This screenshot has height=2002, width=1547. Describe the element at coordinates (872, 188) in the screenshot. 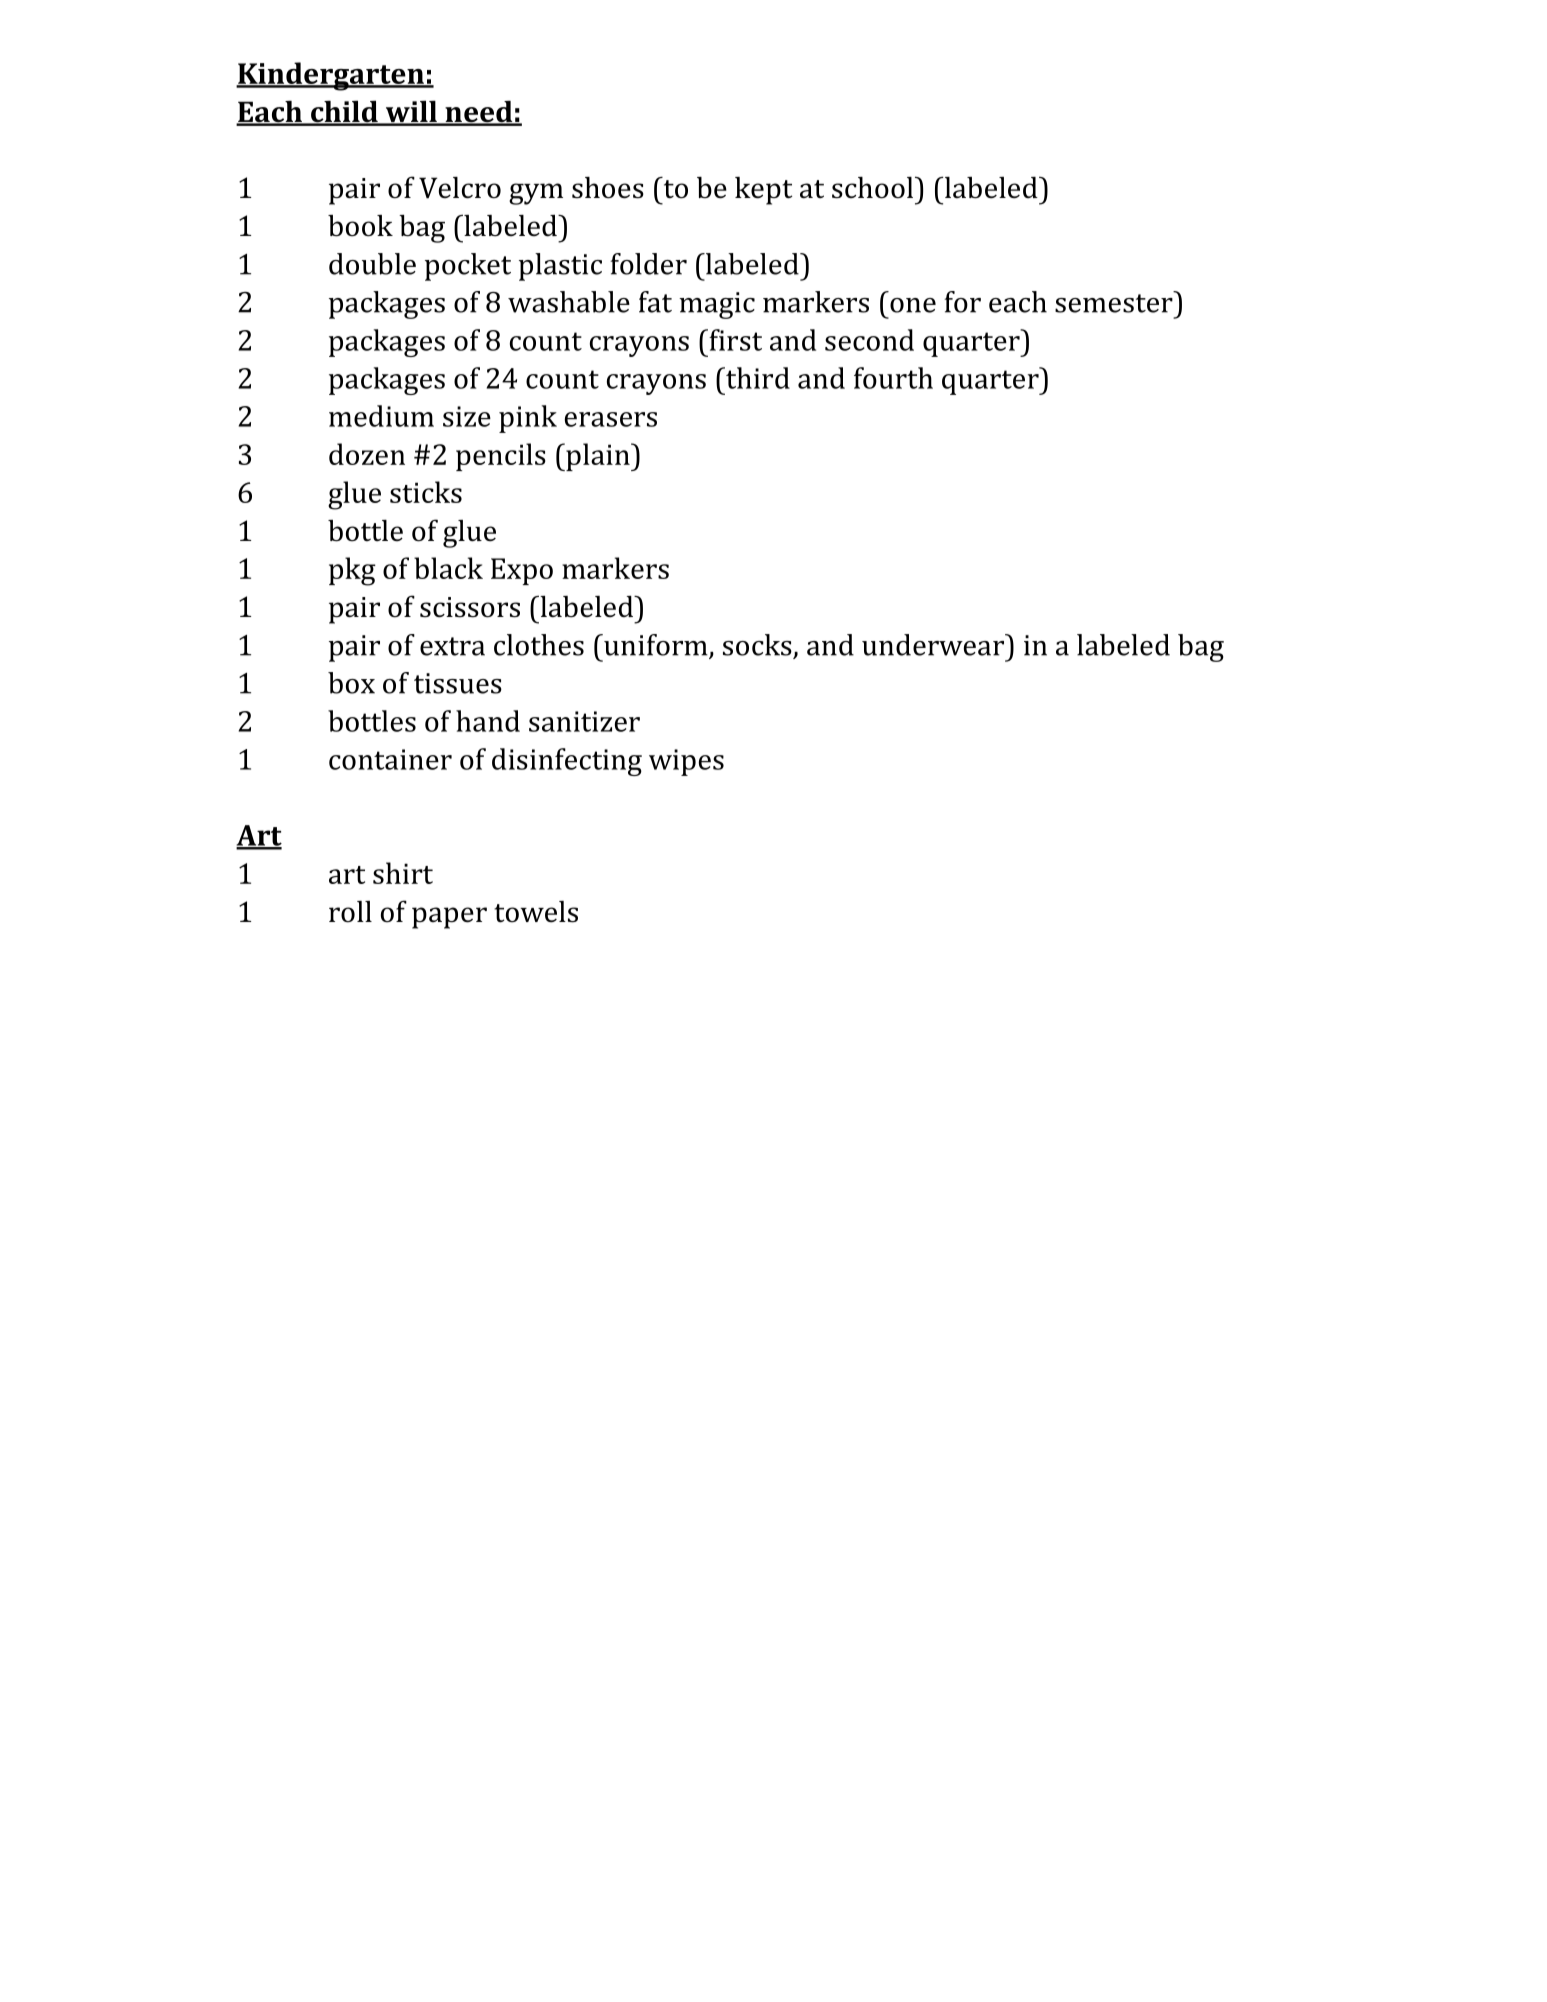

I see `school` at that location.
